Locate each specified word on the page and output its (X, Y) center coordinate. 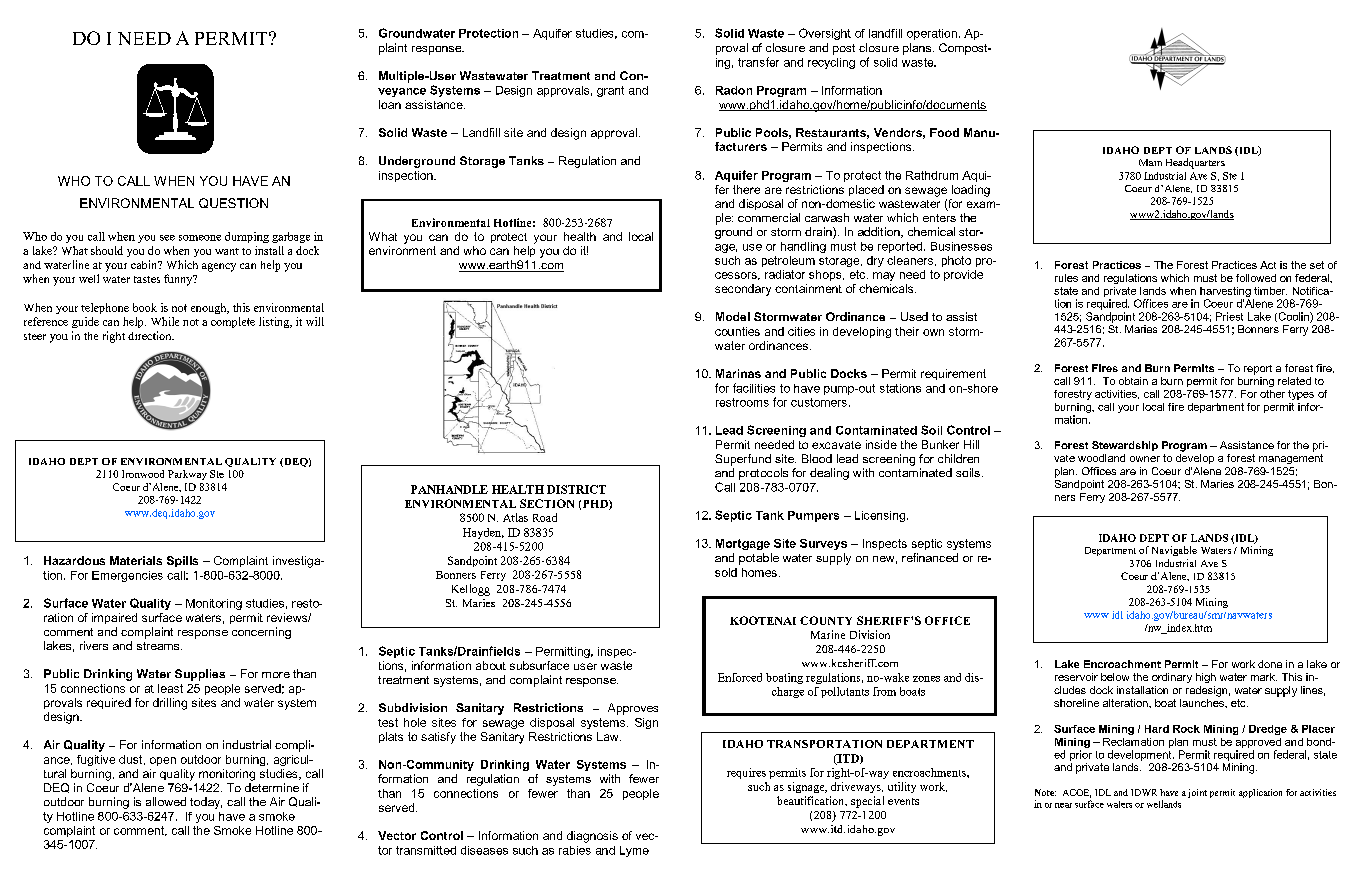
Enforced (740, 677)
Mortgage (743, 544)
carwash (827, 217)
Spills (182, 561)
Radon (734, 90)
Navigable (1174, 551)
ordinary (1172, 678)
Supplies (200, 675)
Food (944, 132)
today (206, 803)
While (165, 321)
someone (200, 238)
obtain (1133, 381)
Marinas (738, 373)
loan (390, 104)
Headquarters (1195, 163)
